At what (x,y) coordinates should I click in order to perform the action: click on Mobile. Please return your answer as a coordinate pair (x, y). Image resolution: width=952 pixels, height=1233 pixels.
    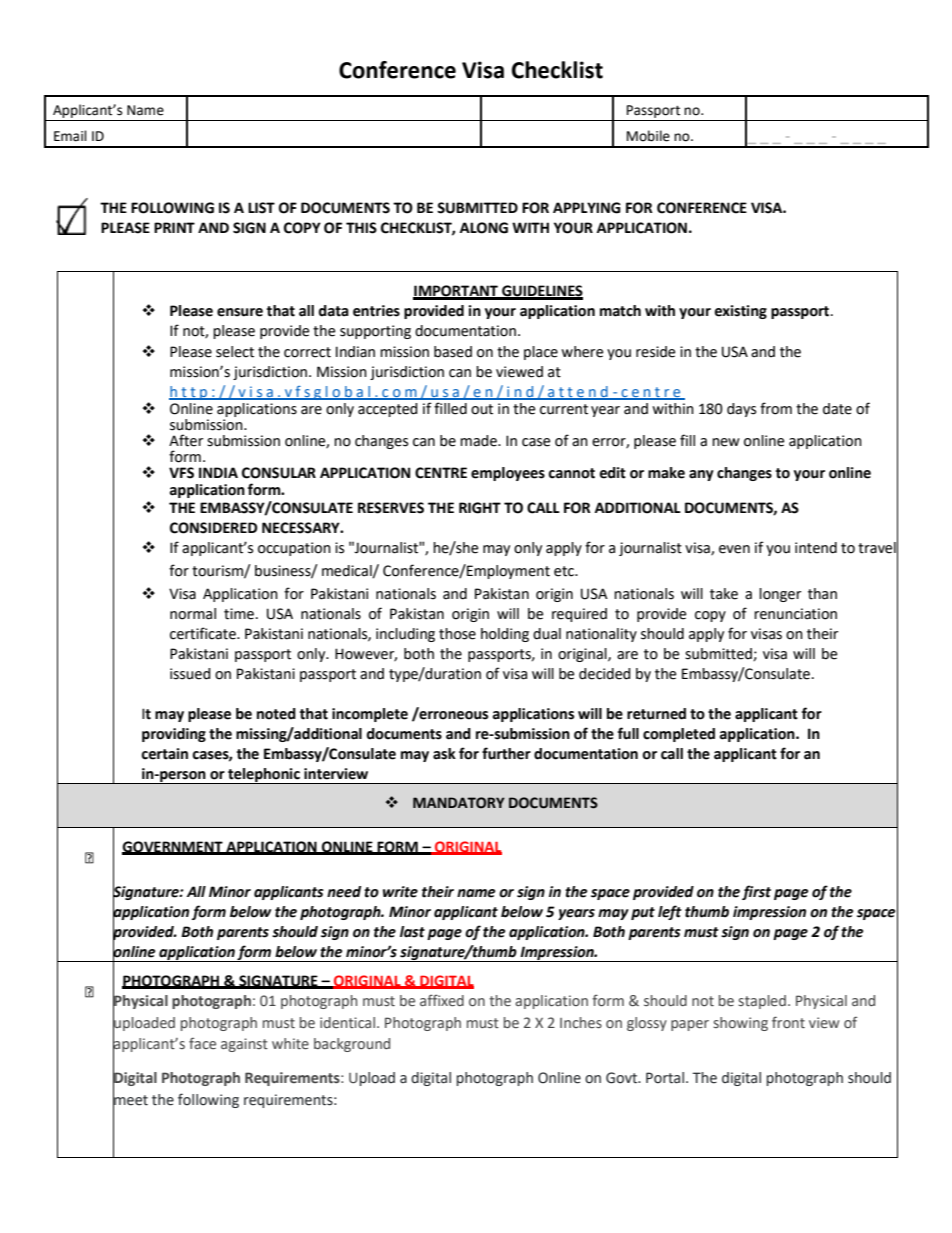
    Looking at the image, I should click on (648, 136).
